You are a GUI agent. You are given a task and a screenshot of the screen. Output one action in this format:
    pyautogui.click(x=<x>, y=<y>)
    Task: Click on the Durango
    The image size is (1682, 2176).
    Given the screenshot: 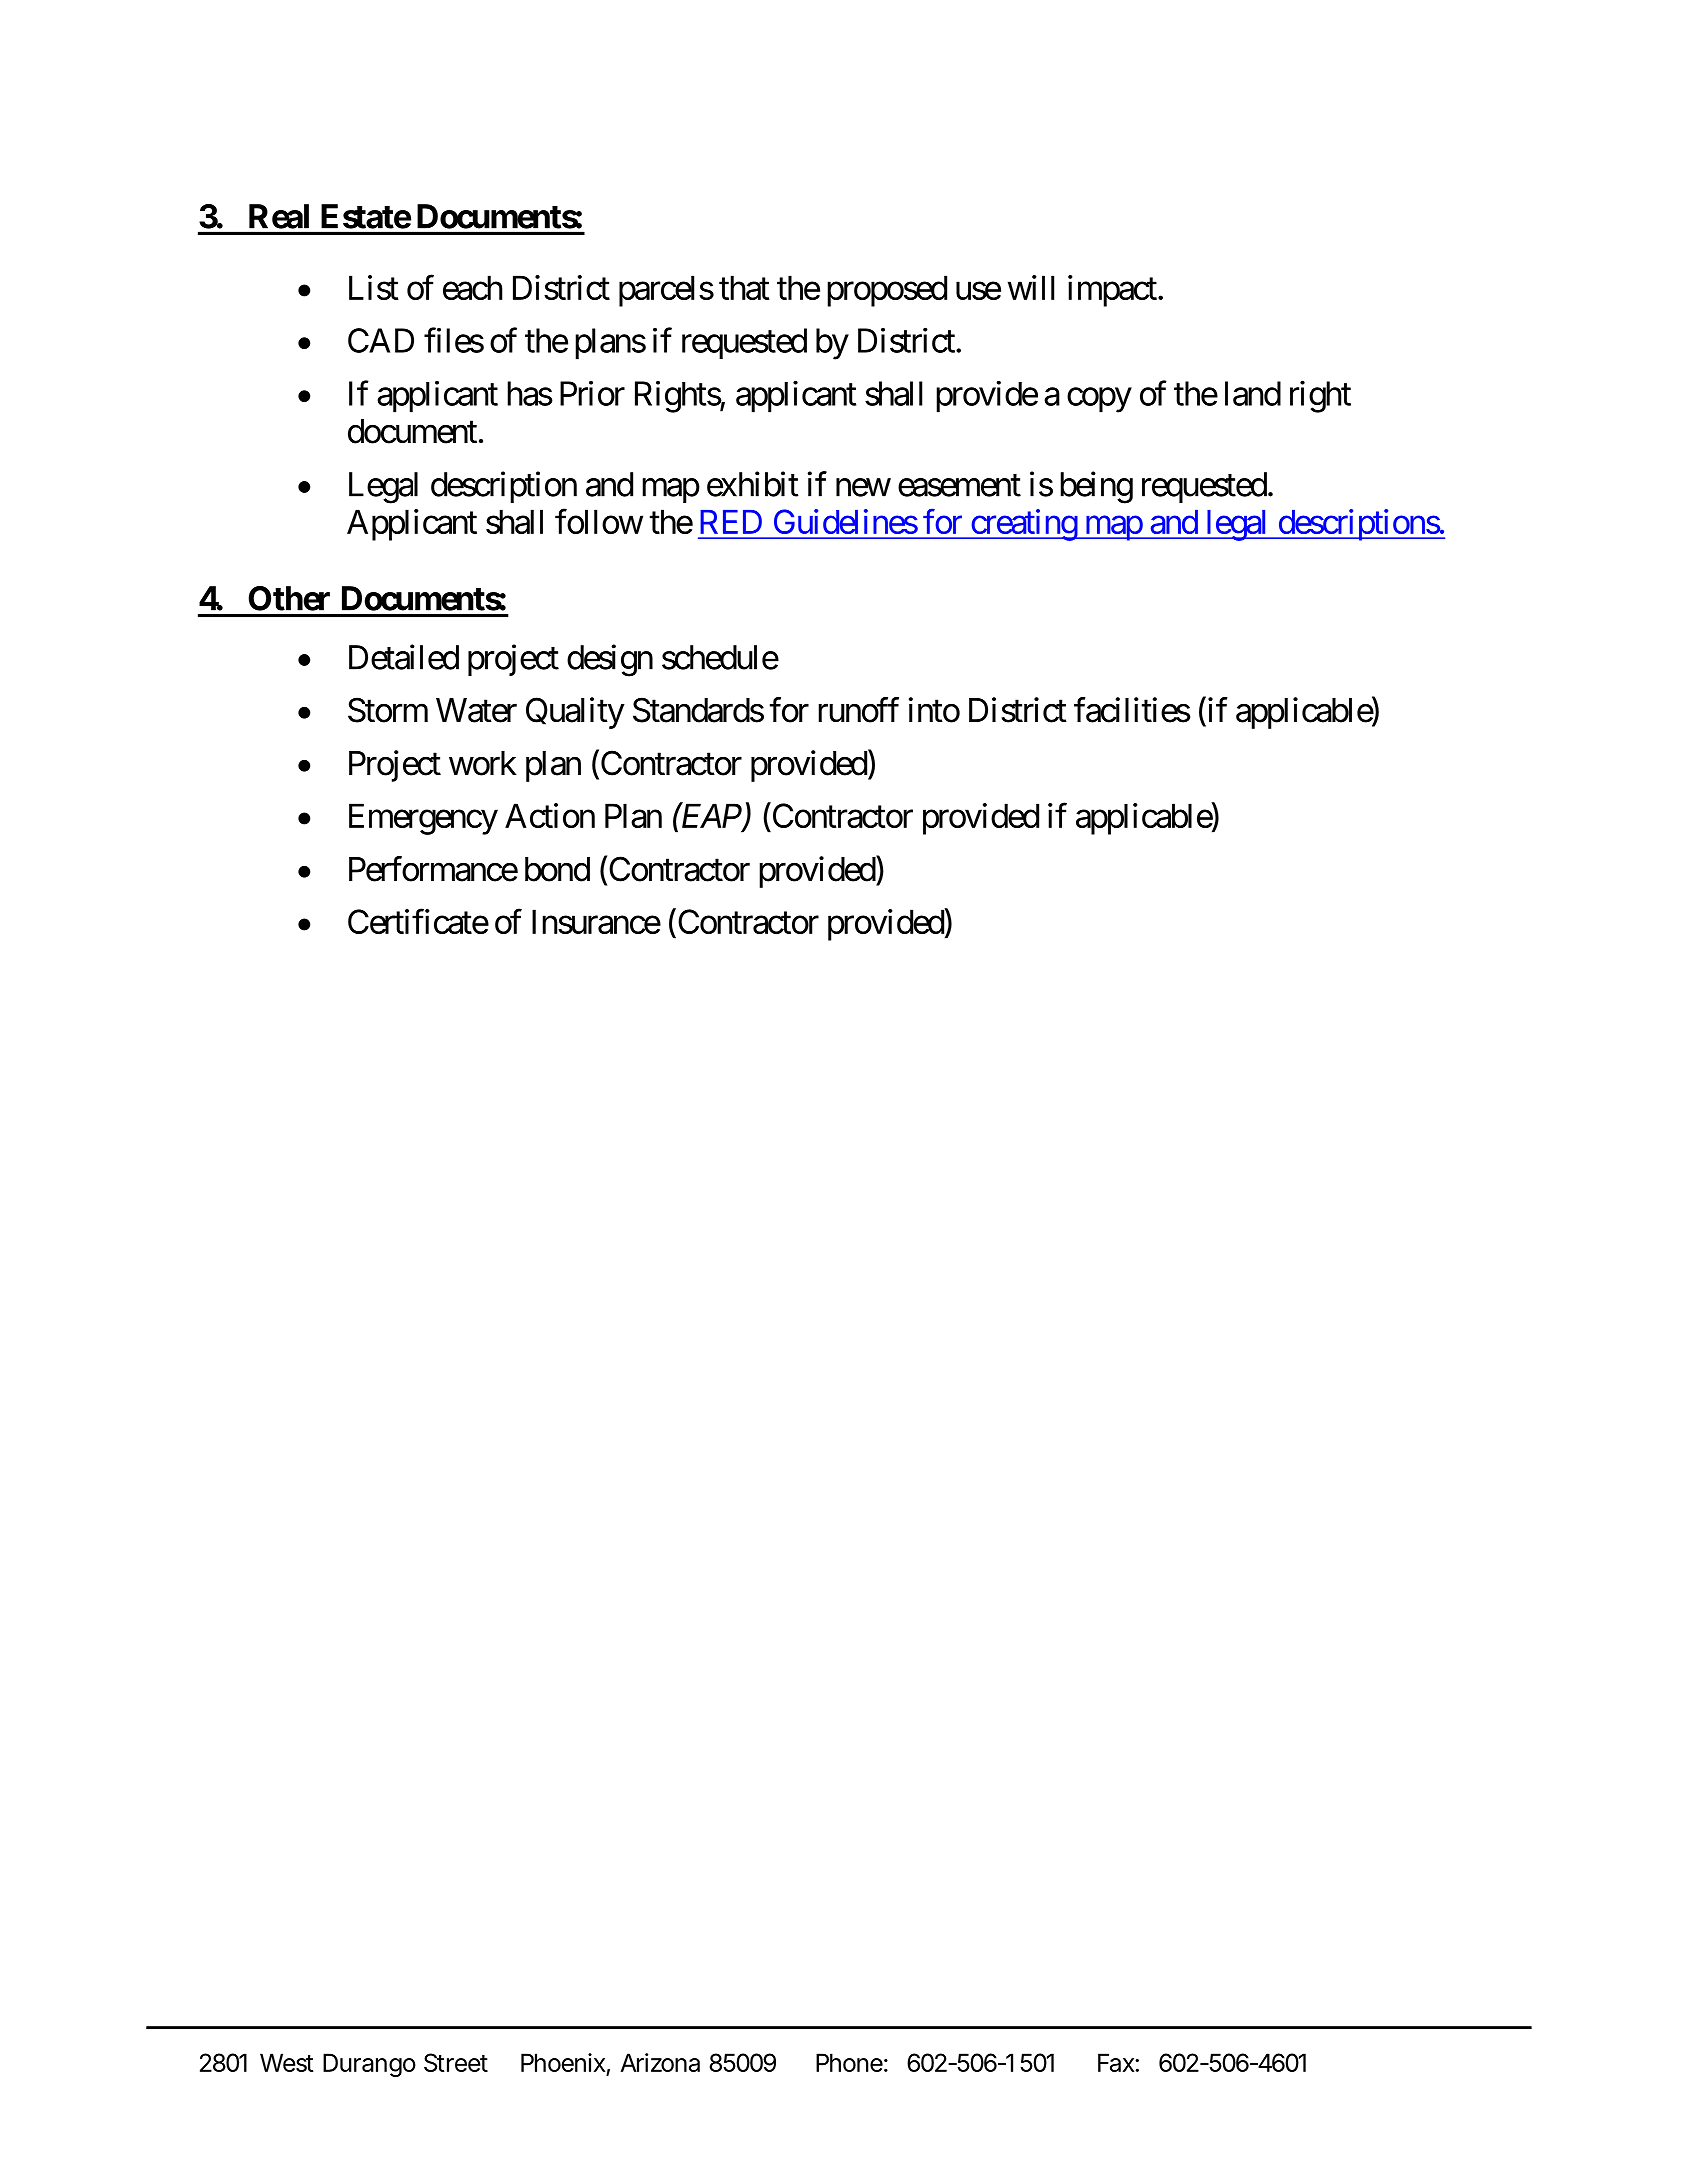 What is the action you would take?
    pyautogui.click(x=369, y=2065)
